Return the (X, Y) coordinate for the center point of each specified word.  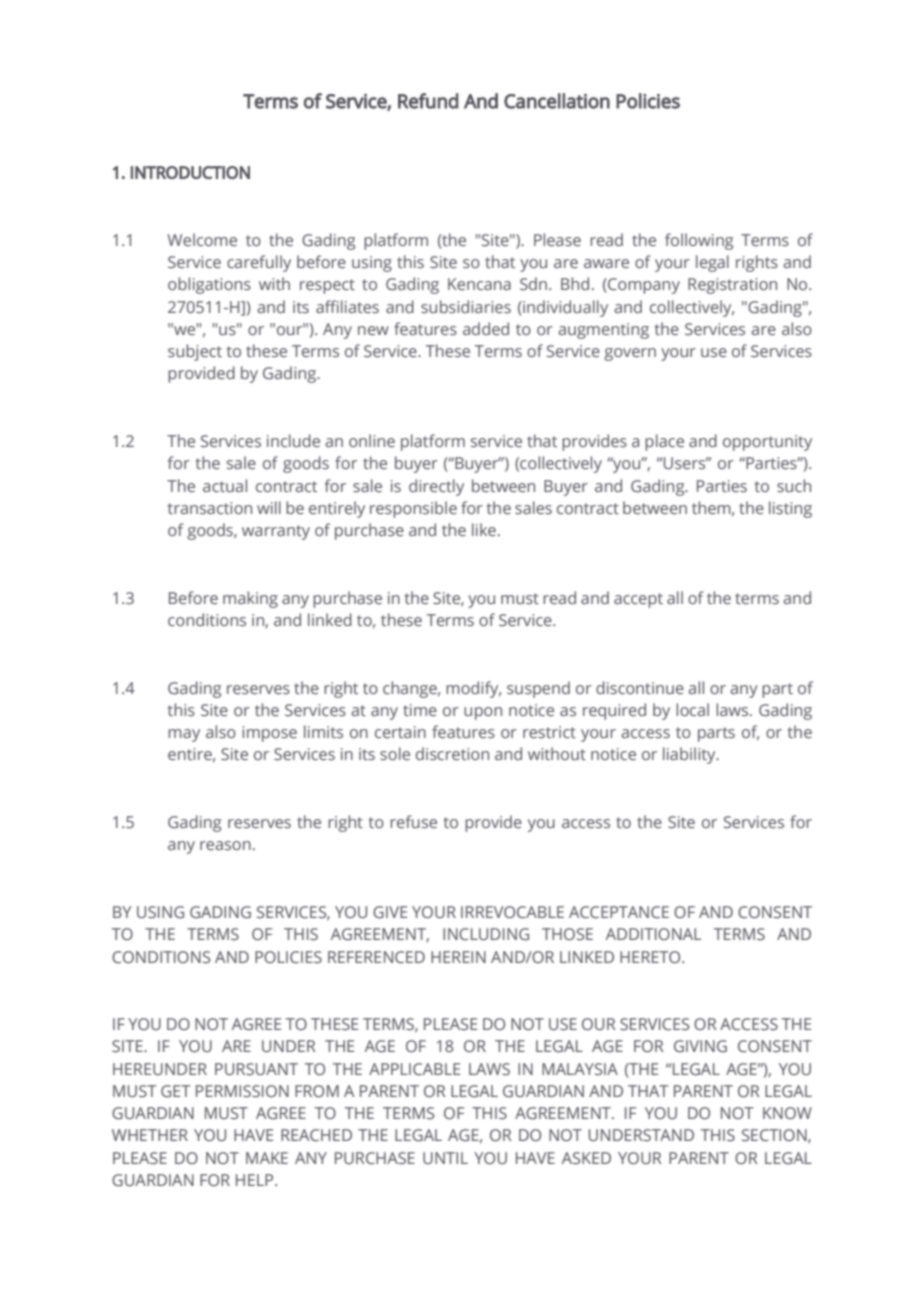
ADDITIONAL (653, 934)
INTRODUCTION (190, 172)
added (486, 328)
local (692, 709)
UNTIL (445, 1158)
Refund (428, 101)
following (699, 241)
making (250, 599)
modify (473, 689)
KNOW (787, 1113)
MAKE (267, 1158)
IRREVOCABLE (512, 912)
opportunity (767, 443)
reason (225, 845)
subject (195, 352)
